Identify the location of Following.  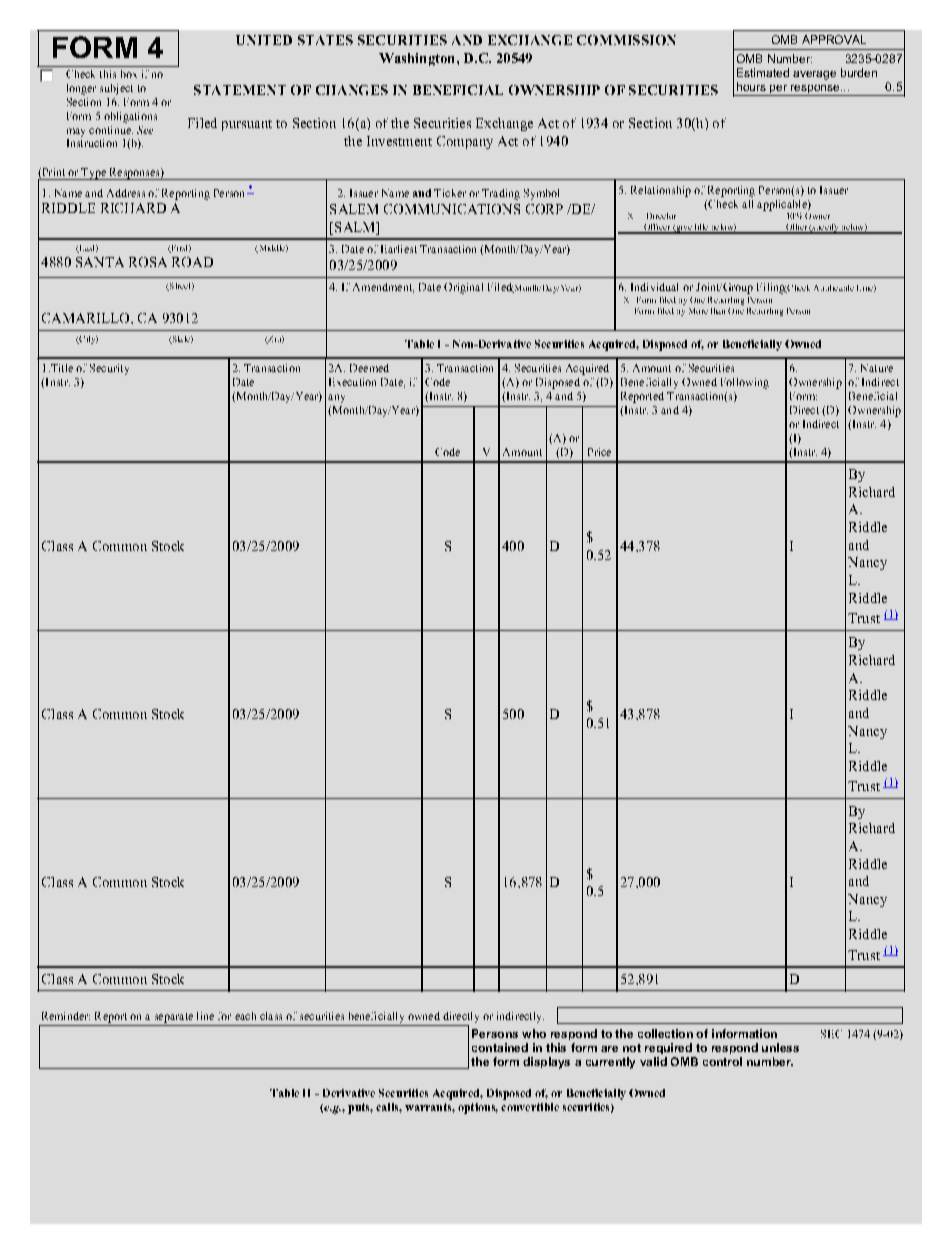
(745, 383).
